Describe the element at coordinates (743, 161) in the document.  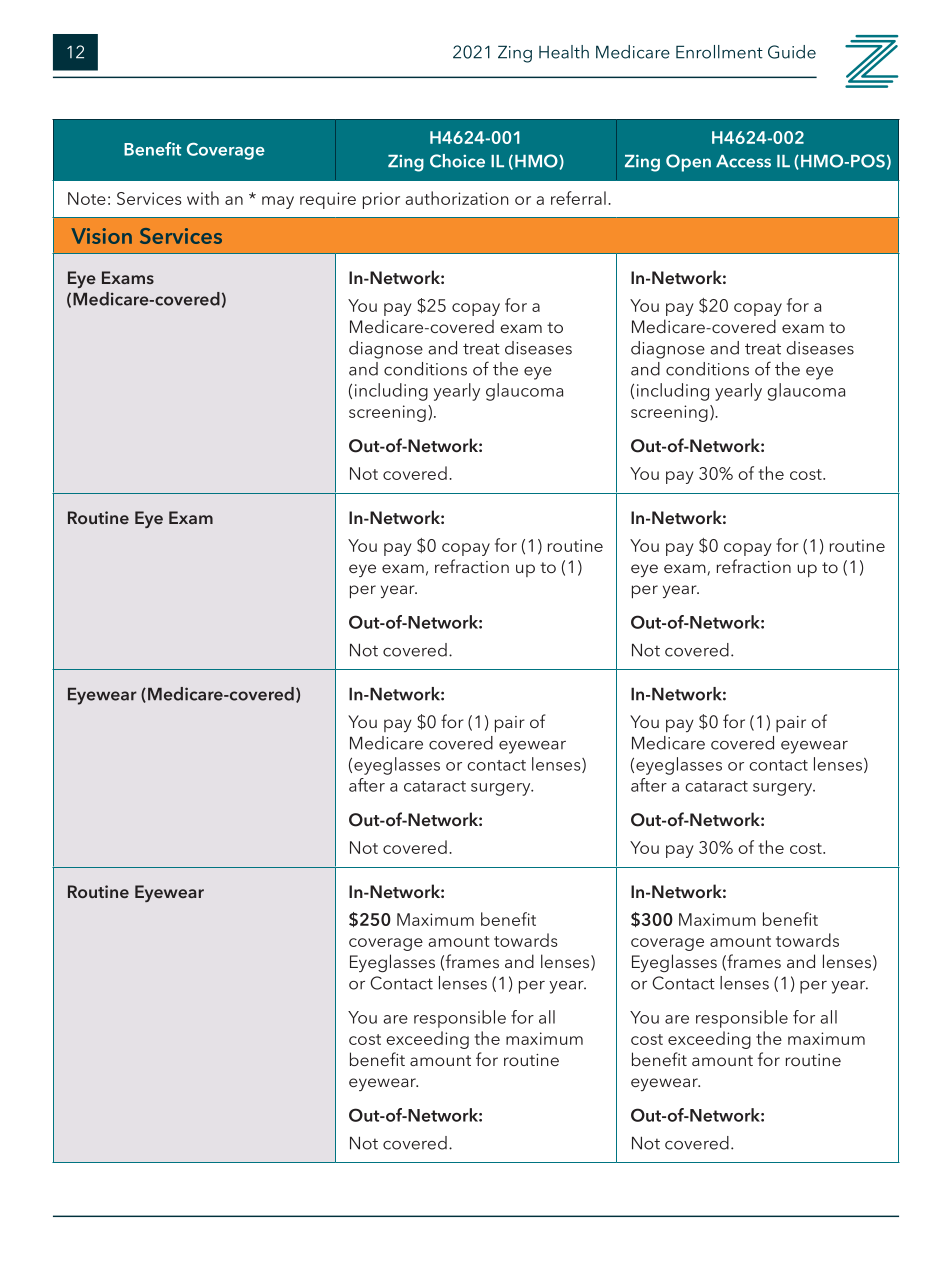
I see `Access` at that location.
